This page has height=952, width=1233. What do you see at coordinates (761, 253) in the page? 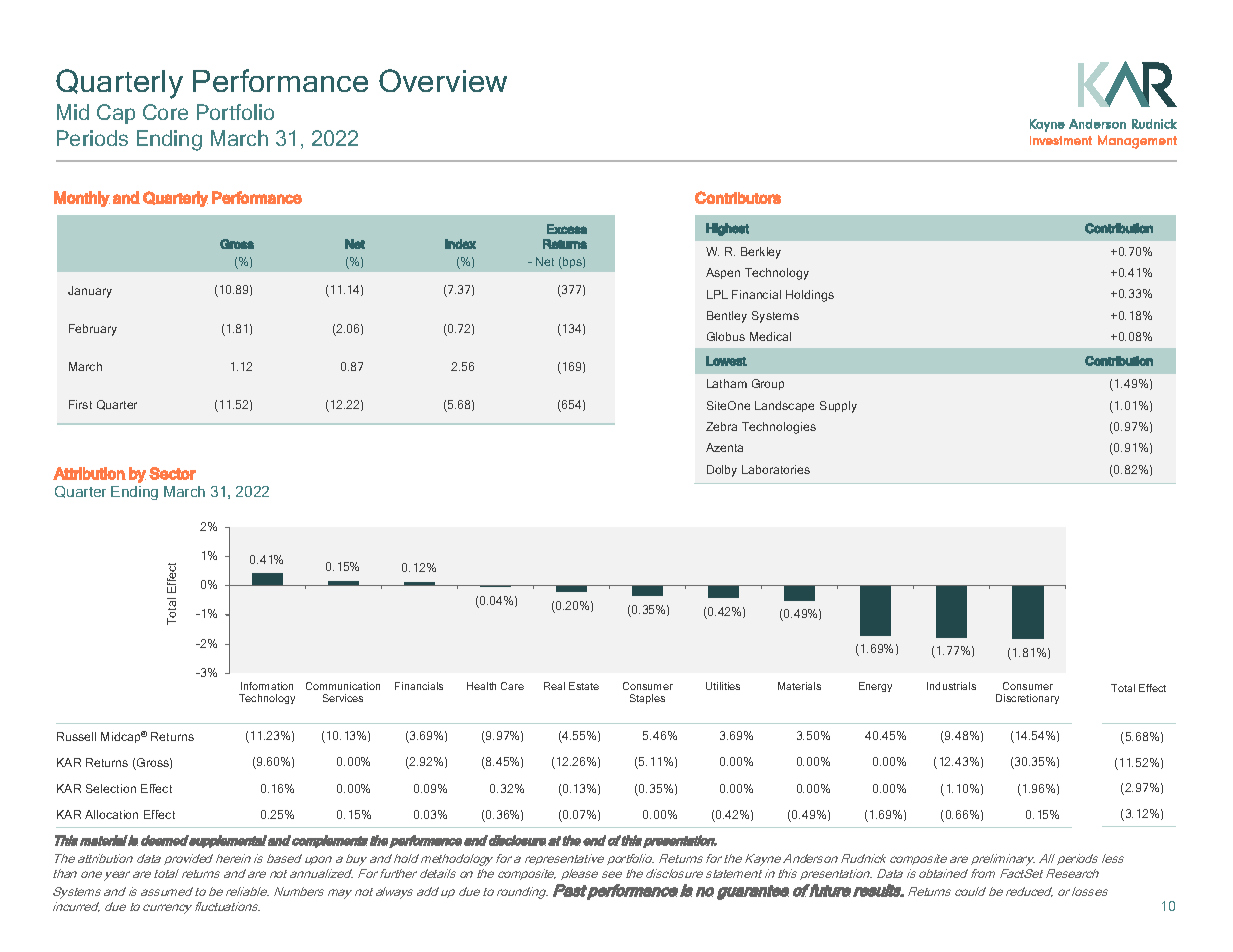
I see `Berkley` at bounding box center [761, 253].
